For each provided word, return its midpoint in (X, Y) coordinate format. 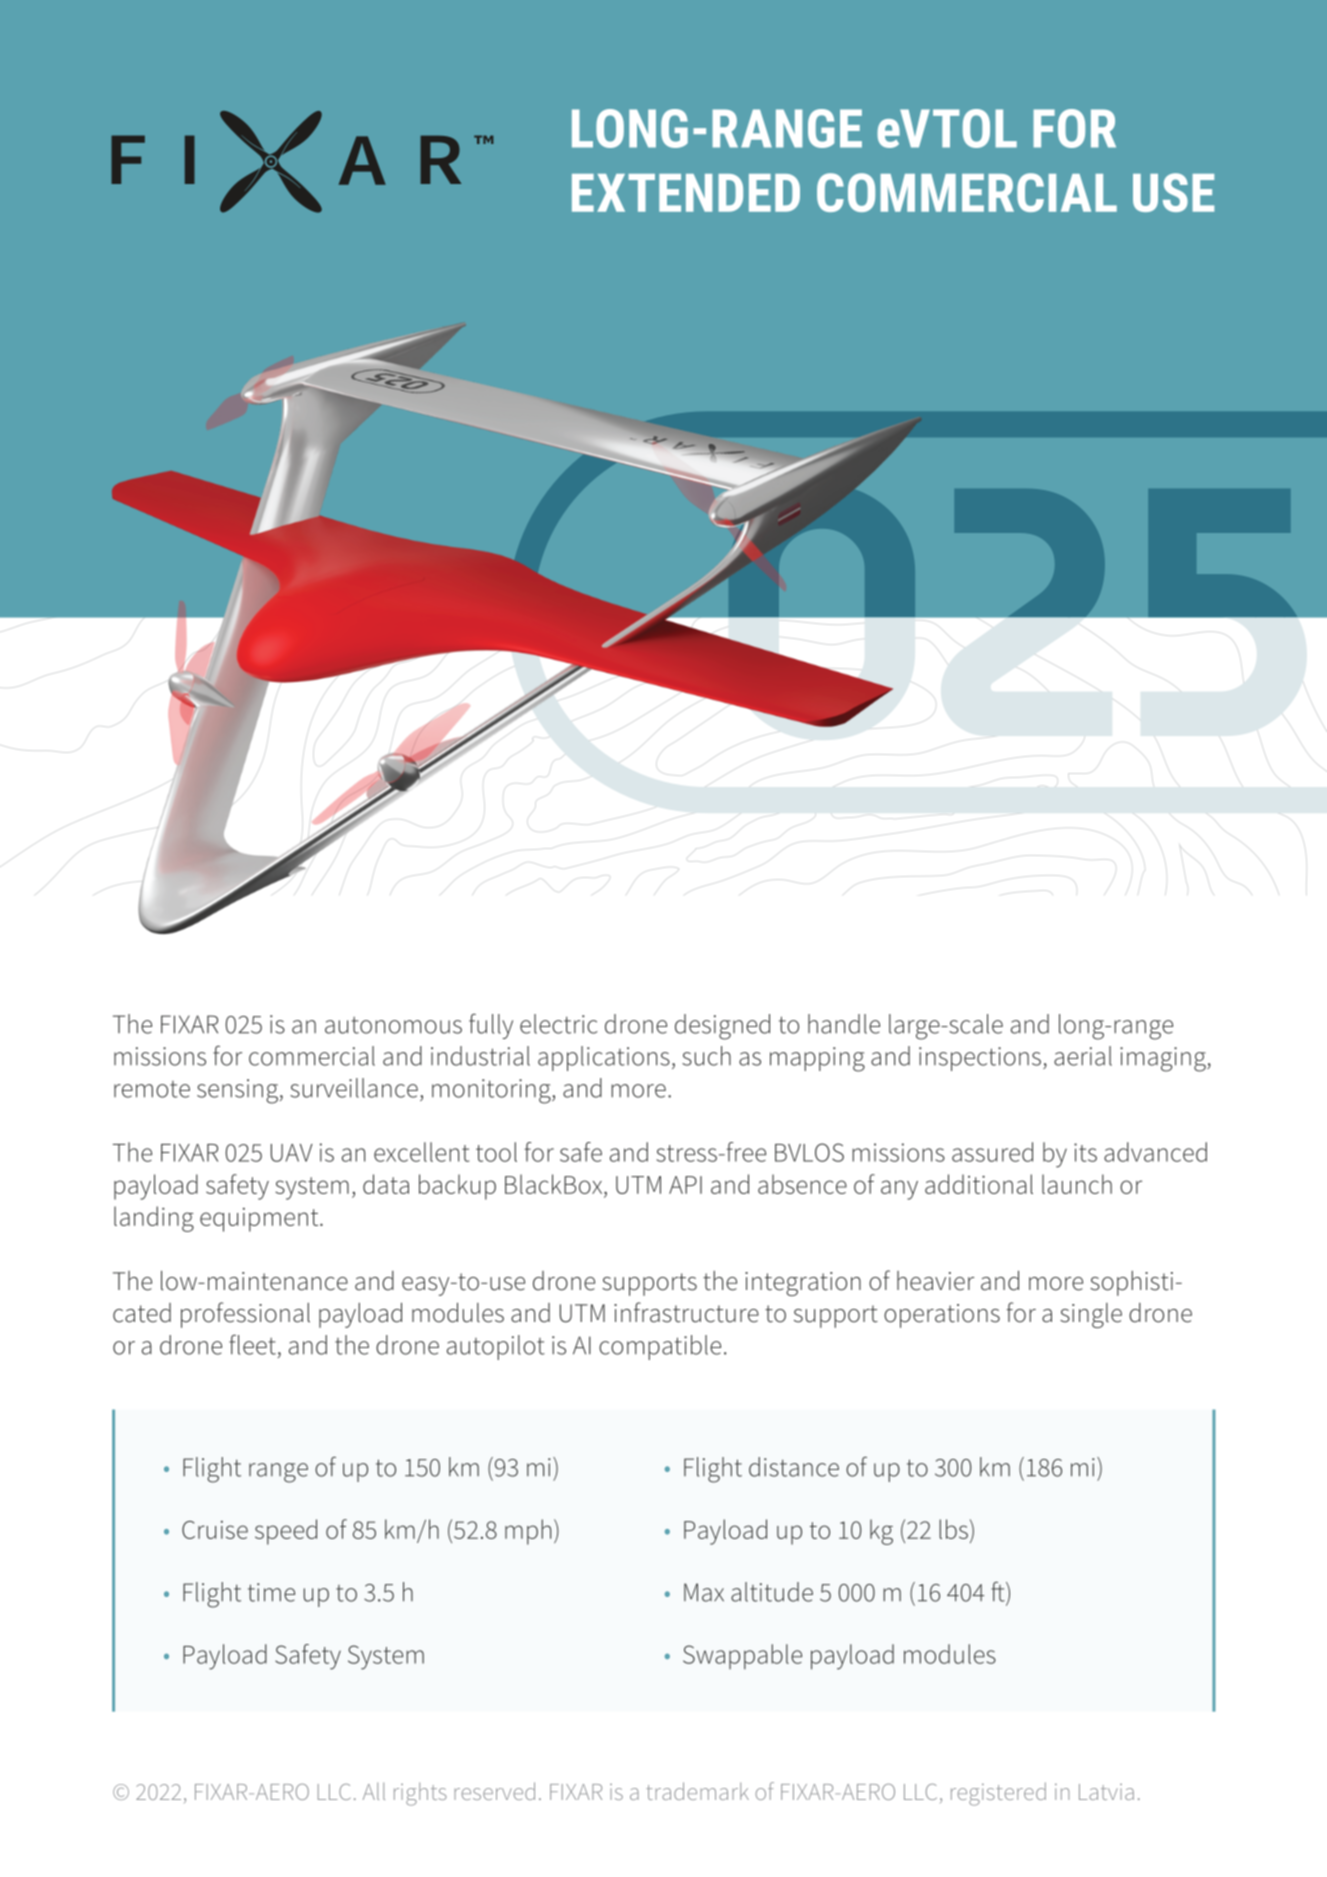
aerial (1083, 1056)
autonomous (393, 1025)
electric (559, 1024)
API (685, 1185)
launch (1077, 1184)
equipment (260, 1220)
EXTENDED (686, 193)
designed (722, 1027)
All (374, 1791)
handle (844, 1024)
